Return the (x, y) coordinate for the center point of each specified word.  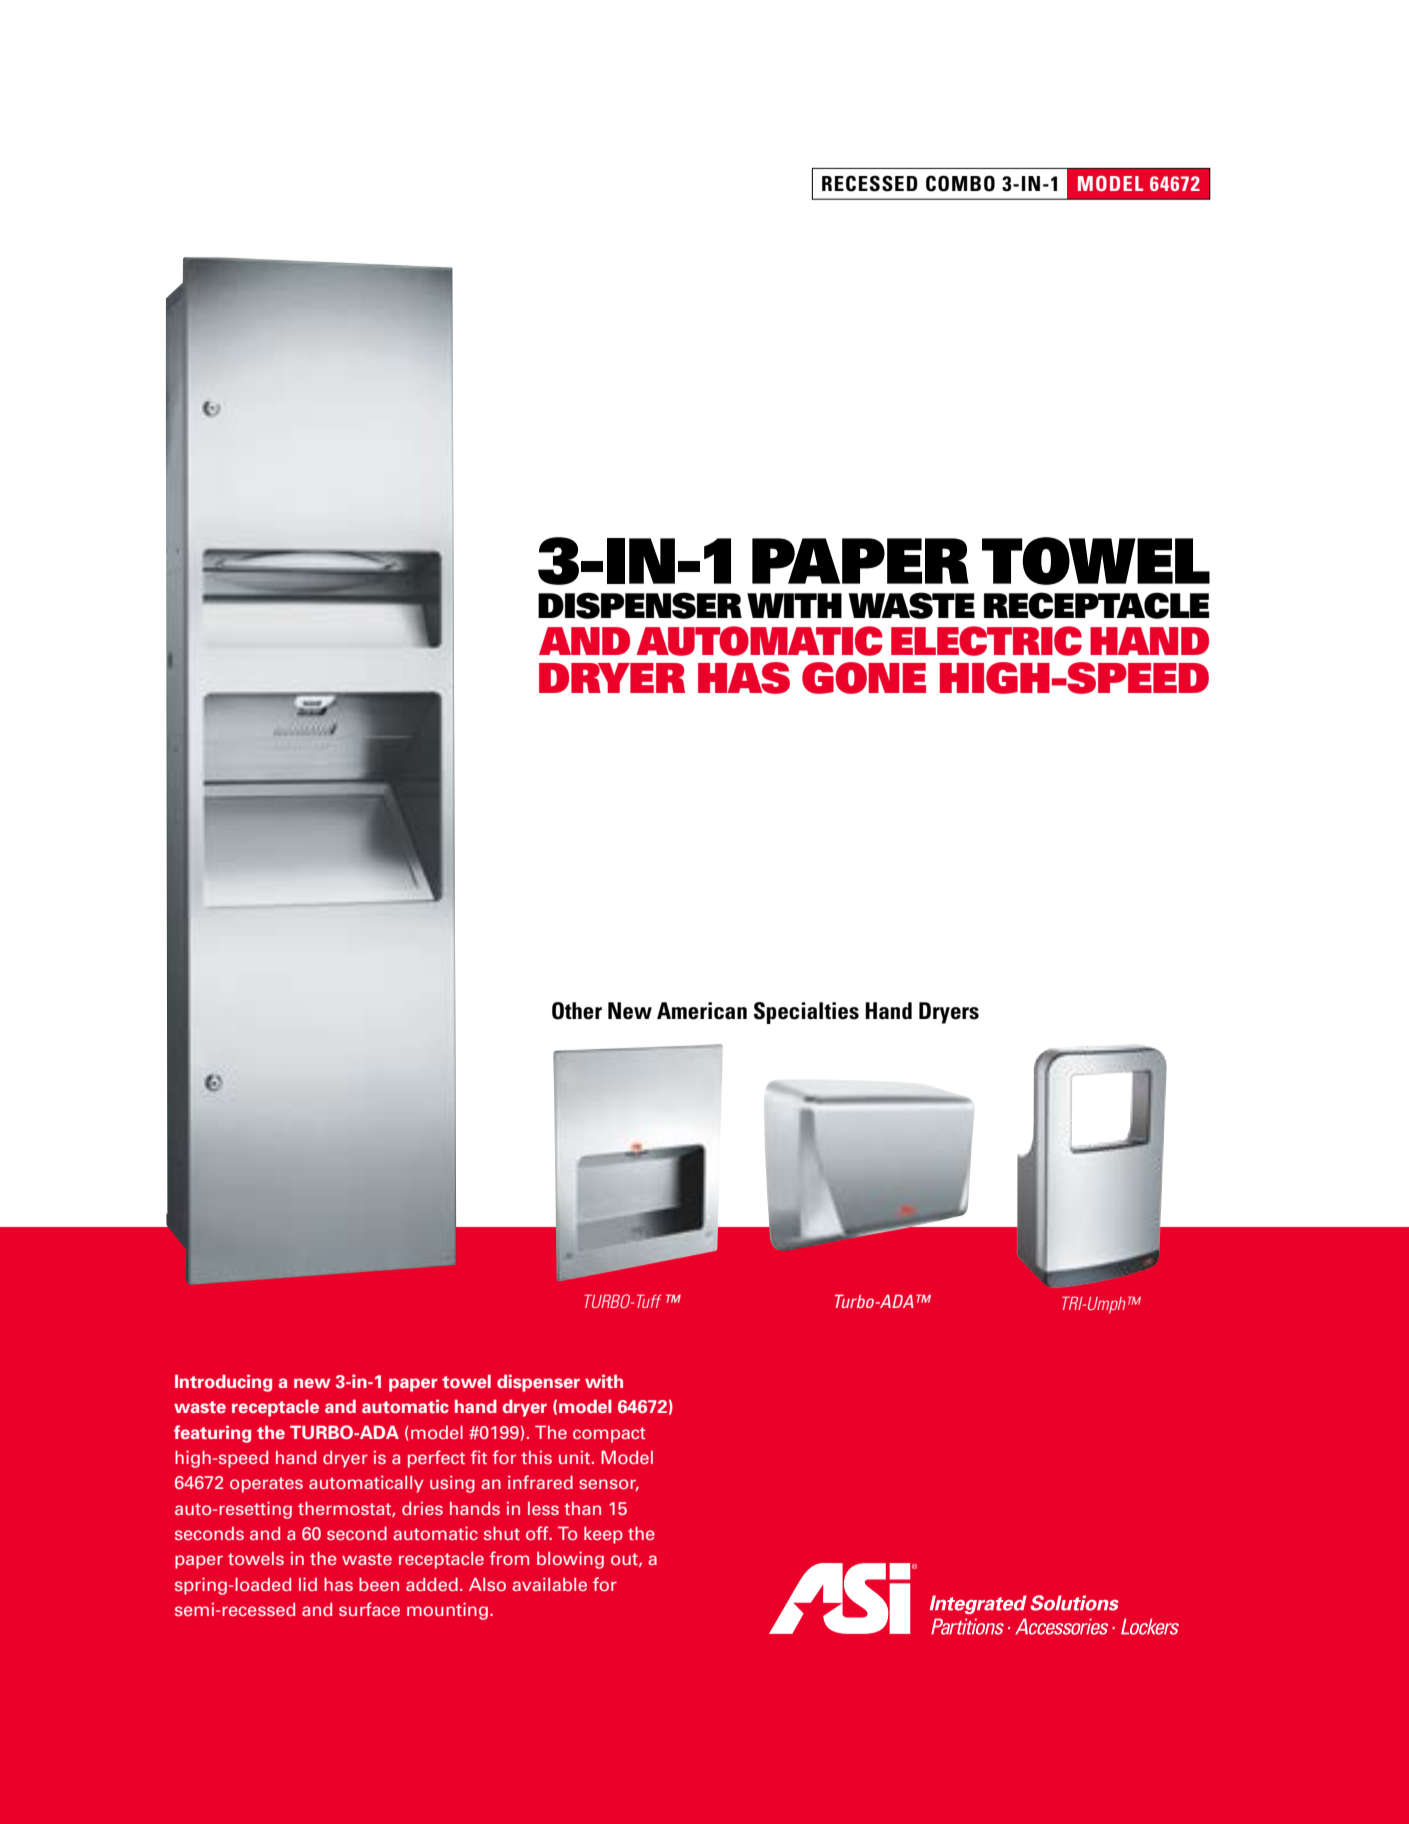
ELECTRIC (986, 641)
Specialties (806, 1013)
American (702, 1011)
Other (577, 1011)
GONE (864, 678)
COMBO (960, 183)
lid (308, 1584)
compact (609, 1435)
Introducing (223, 1383)
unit (576, 1457)
